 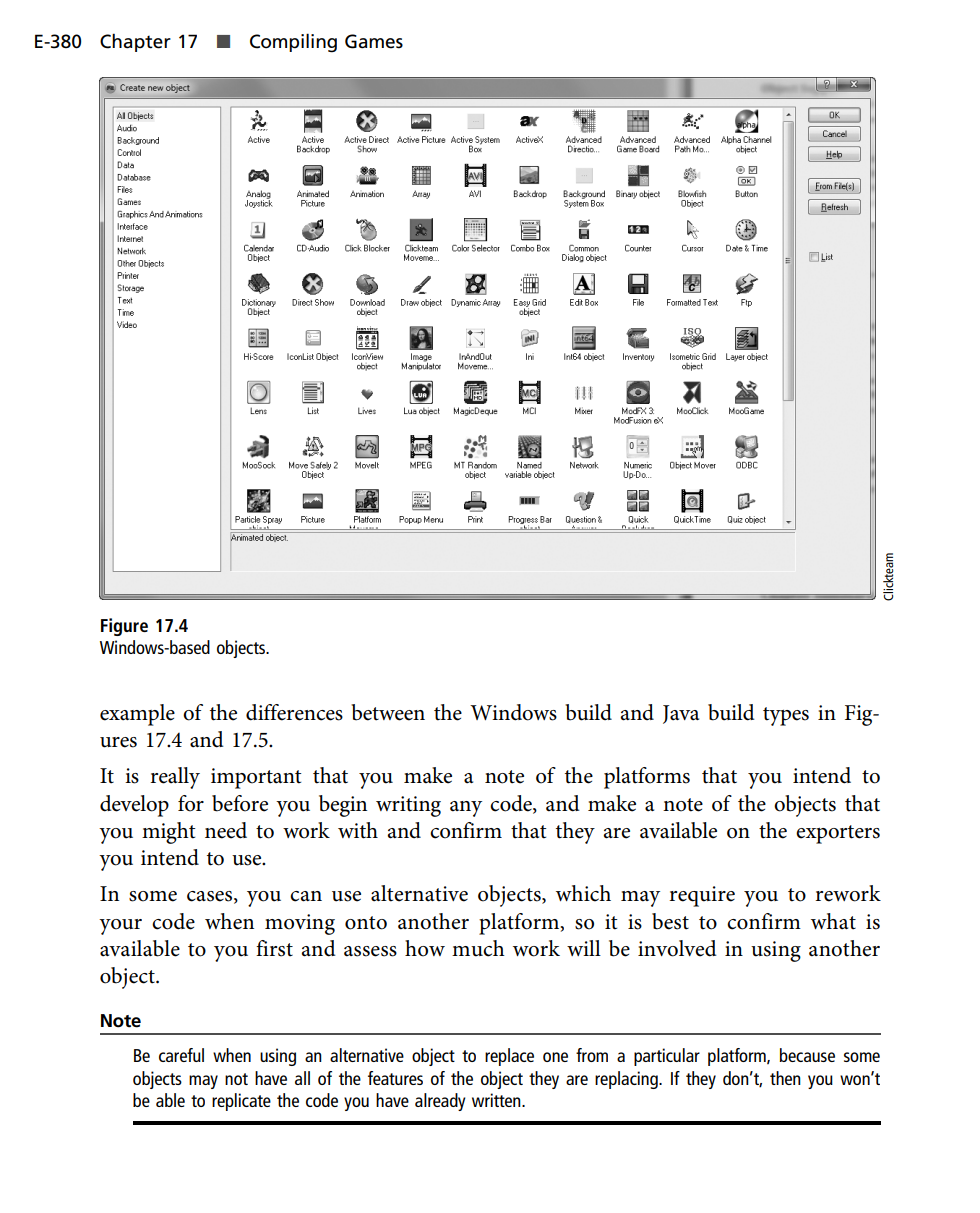 I want to click on types, so click(x=786, y=716).
